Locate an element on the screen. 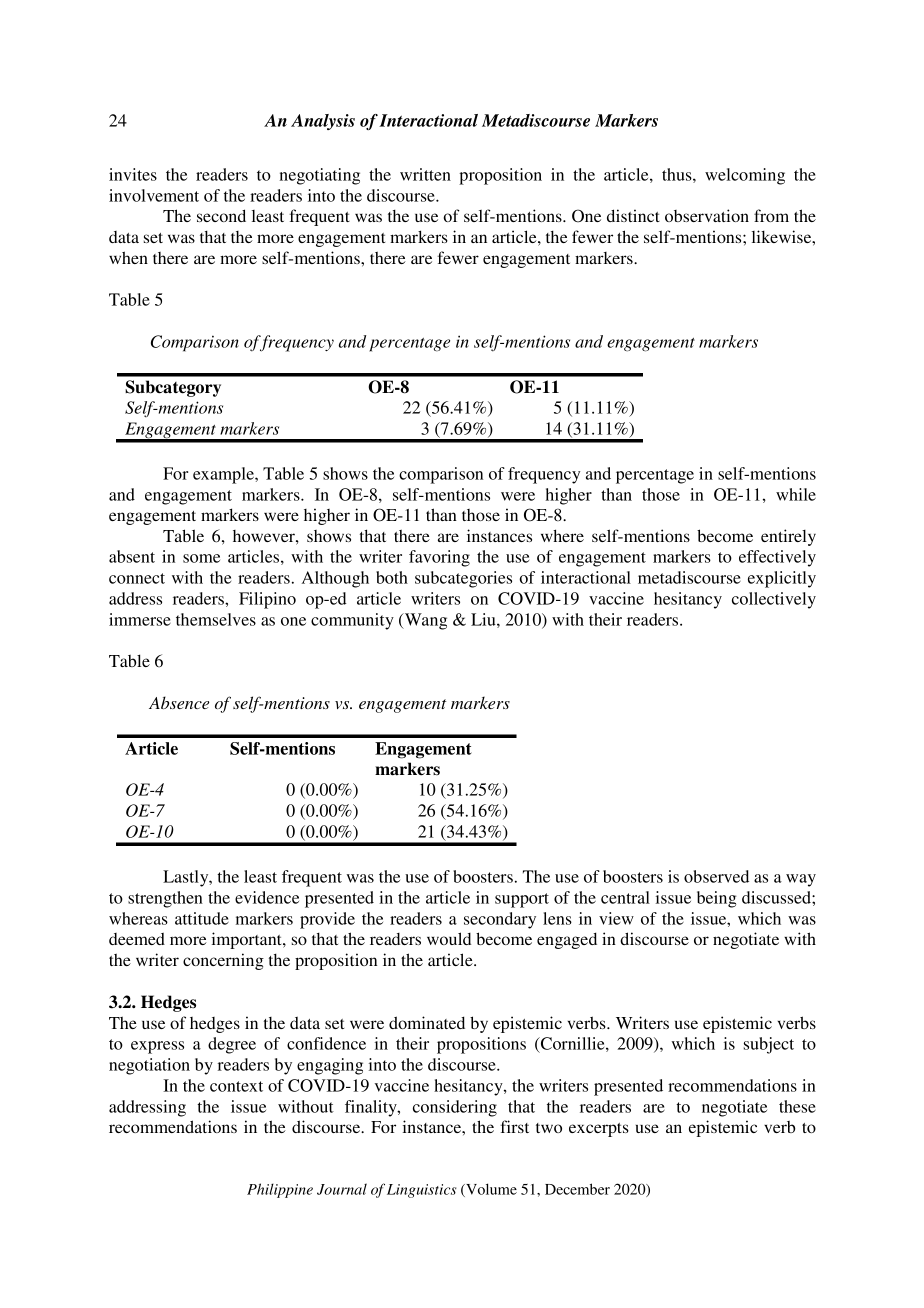 This screenshot has width=924, height=1308. written is located at coordinates (425, 174).
